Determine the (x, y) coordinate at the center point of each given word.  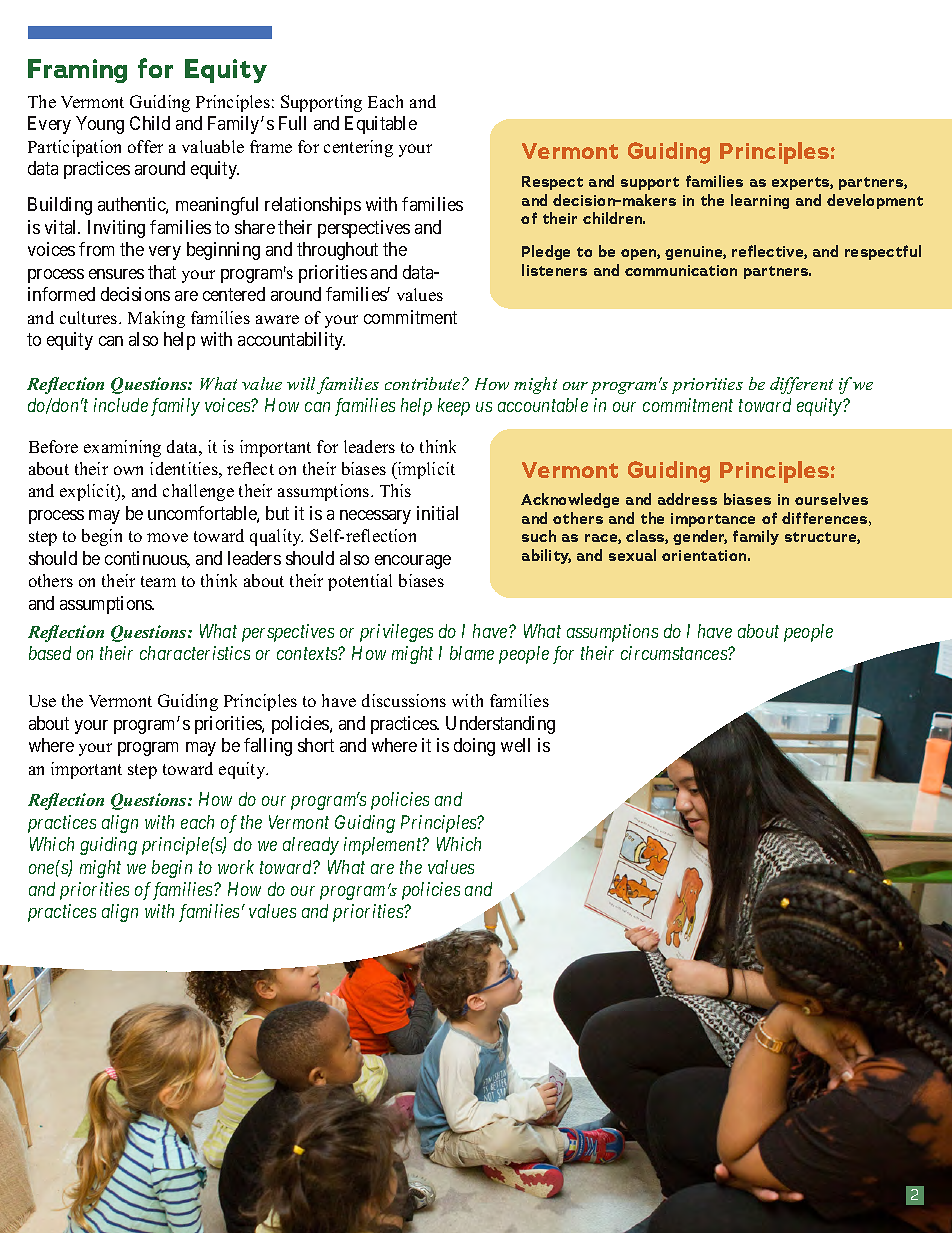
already (311, 846)
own (128, 470)
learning (760, 201)
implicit (425, 470)
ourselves (831, 499)
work (236, 867)
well (515, 745)
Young (100, 125)
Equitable (381, 125)
